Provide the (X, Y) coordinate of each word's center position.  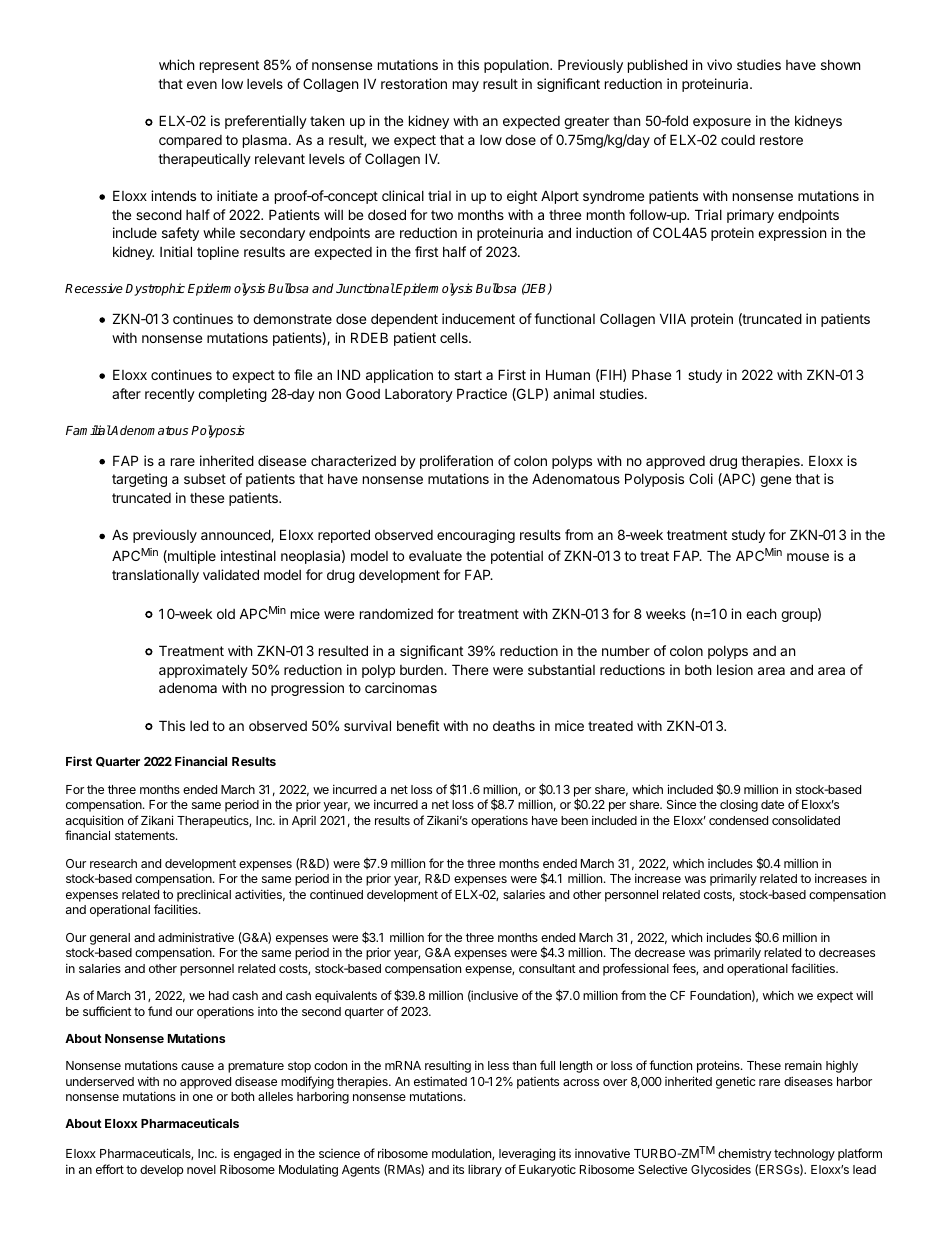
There (470, 669)
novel (201, 1169)
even (202, 85)
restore (781, 140)
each (761, 614)
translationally (155, 576)
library (485, 1171)
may (466, 86)
